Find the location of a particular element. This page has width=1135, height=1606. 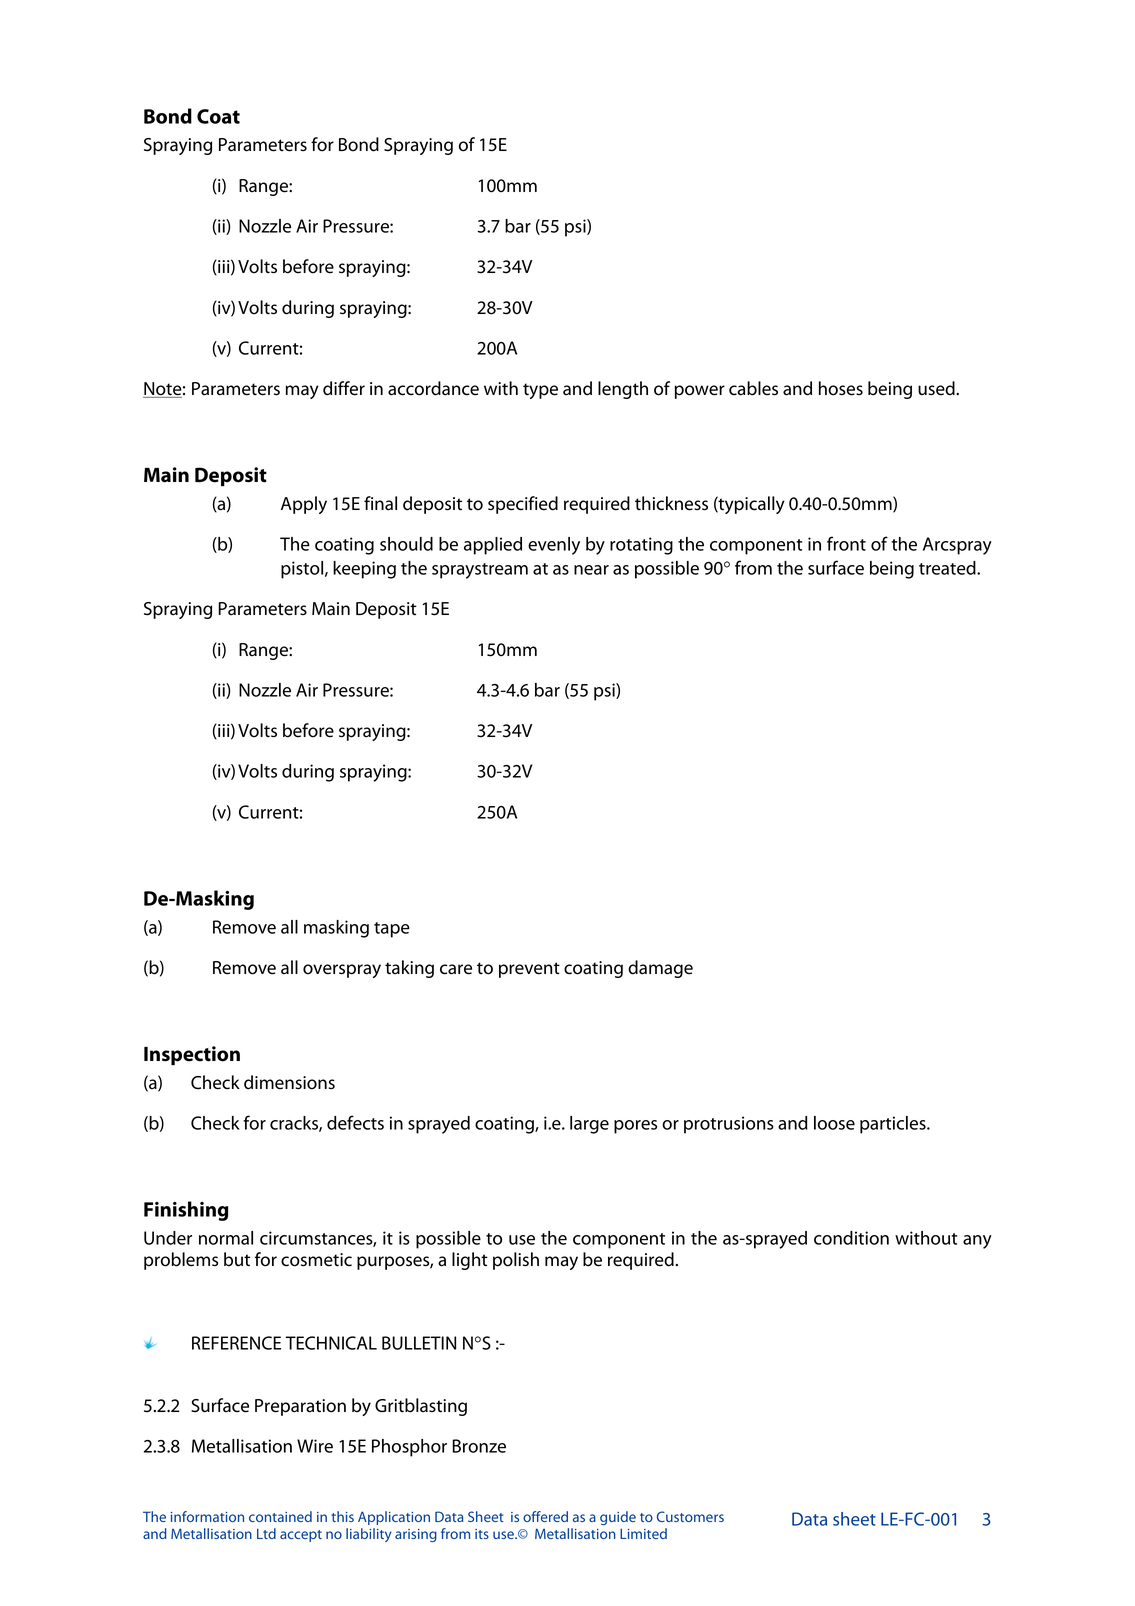

contained is located at coordinates (280, 1516).
